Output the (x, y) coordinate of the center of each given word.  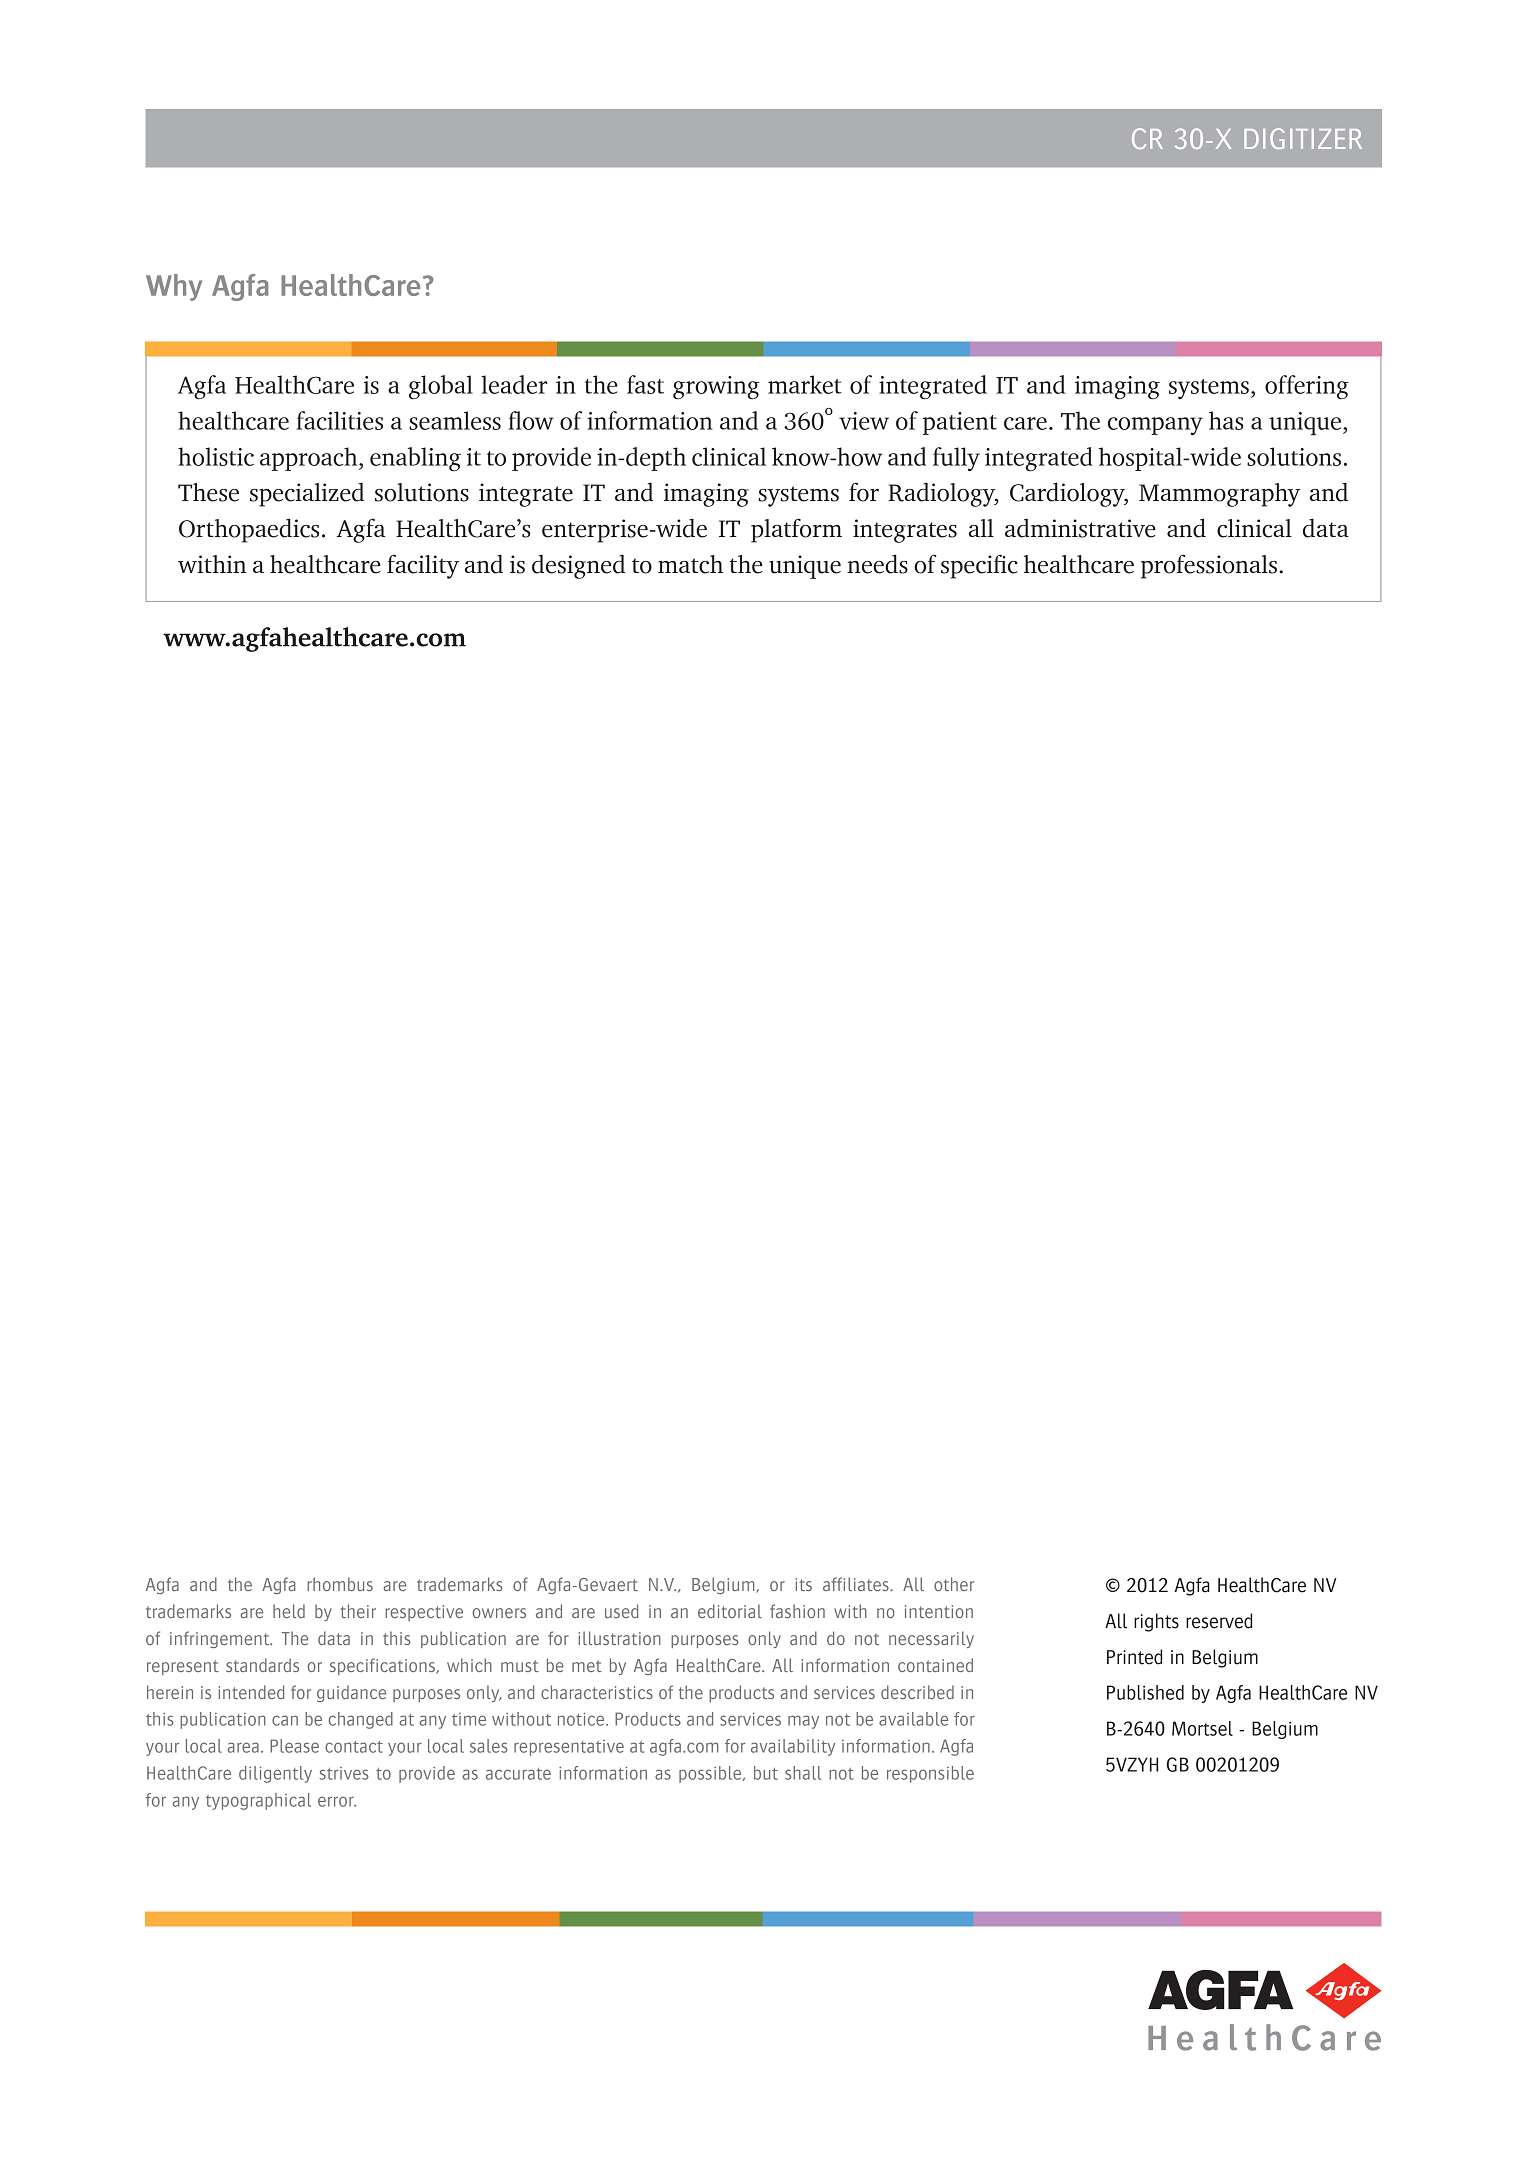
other (954, 1584)
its (804, 1584)
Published (1145, 1692)
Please (294, 1746)
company (1155, 426)
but (766, 1773)
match (690, 564)
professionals (1209, 566)
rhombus (340, 1584)
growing (716, 388)
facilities (339, 420)
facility (423, 566)
